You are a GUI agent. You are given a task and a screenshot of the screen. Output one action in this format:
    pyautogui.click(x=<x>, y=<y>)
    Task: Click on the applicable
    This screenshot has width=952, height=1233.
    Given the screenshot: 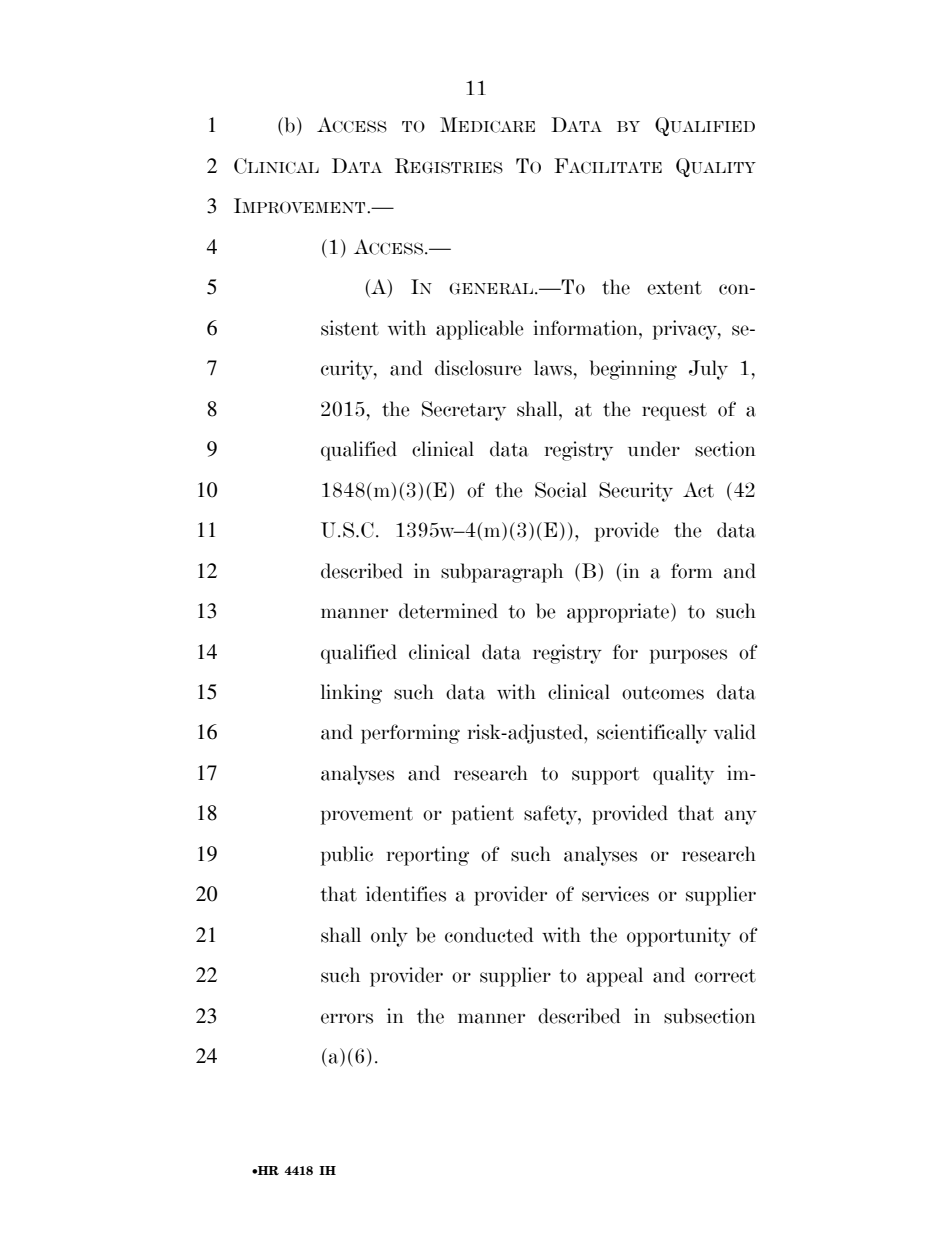 What is the action you would take?
    pyautogui.click(x=480, y=330)
